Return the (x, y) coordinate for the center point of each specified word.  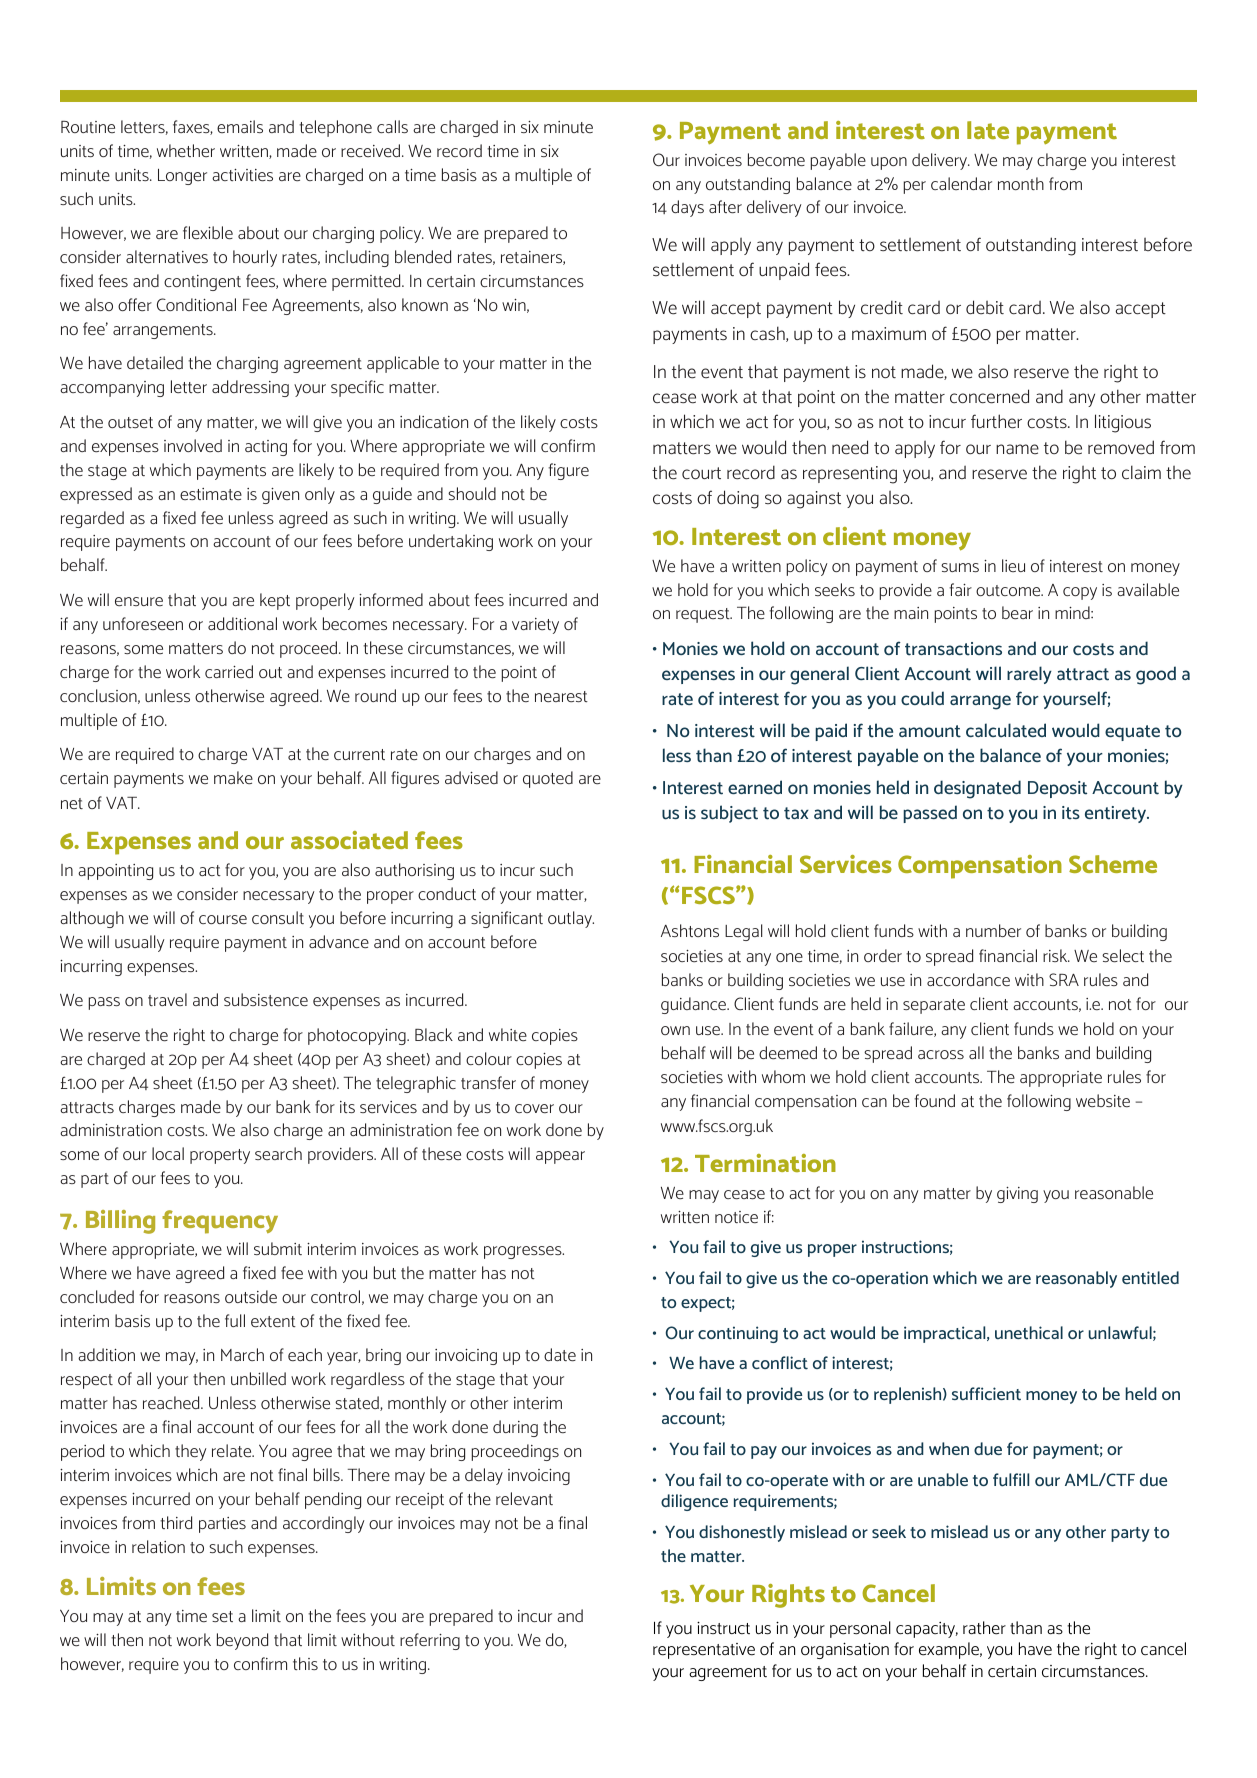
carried (229, 671)
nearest (561, 696)
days (687, 208)
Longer (182, 177)
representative (704, 1651)
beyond (242, 1641)
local (168, 1153)
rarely (1029, 675)
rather (984, 1628)
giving (1017, 1195)
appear (560, 1157)
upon (889, 163)
